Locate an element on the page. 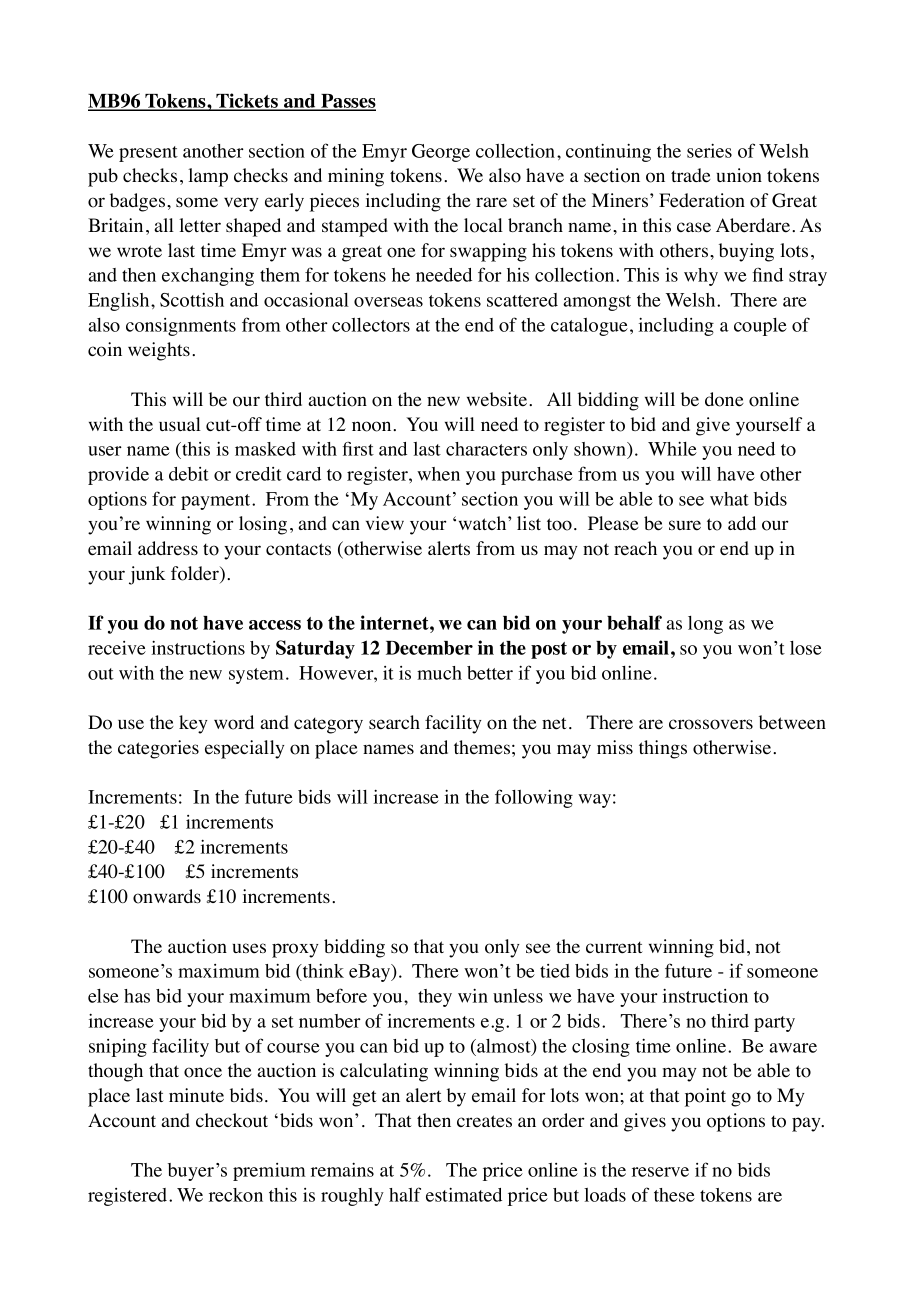 Image resolution: width=924 pixels, height=1308 pixels. present is located at coordinates (148, 154).
